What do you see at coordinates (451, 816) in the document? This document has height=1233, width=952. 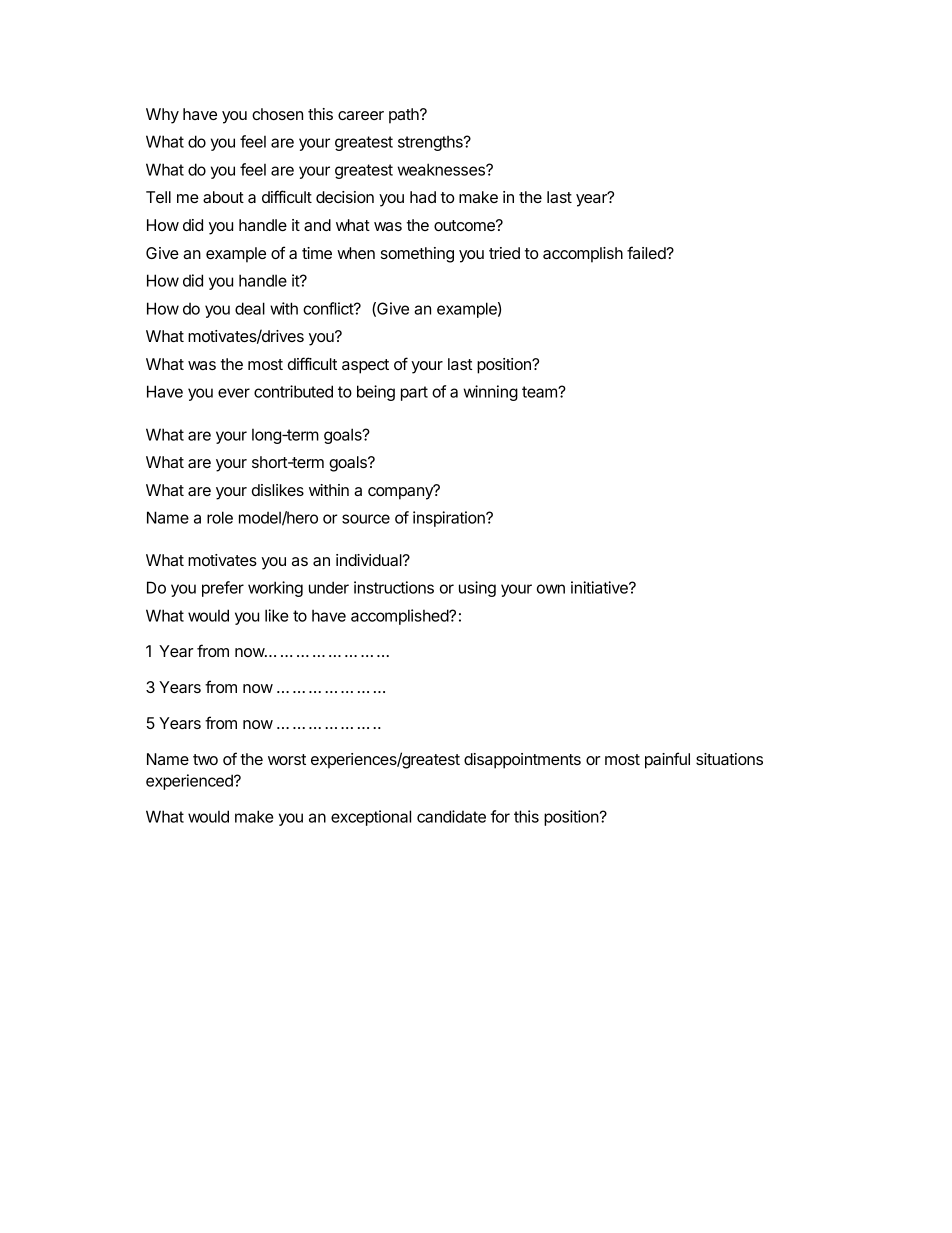 I see `candidate` at bounding box center [451, 816].
